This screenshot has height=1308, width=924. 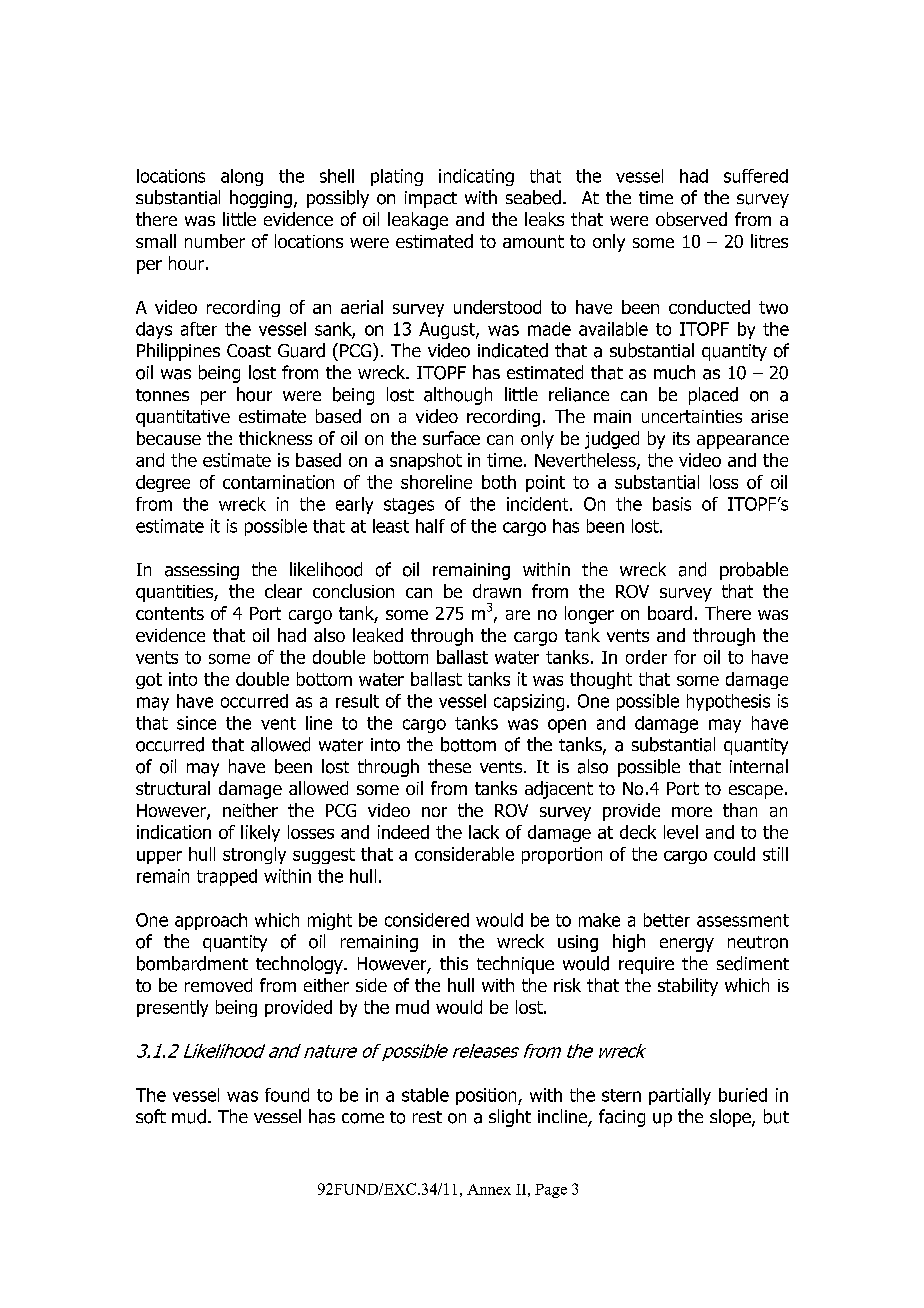 I want to click on since, so click(x=196, y=723).
